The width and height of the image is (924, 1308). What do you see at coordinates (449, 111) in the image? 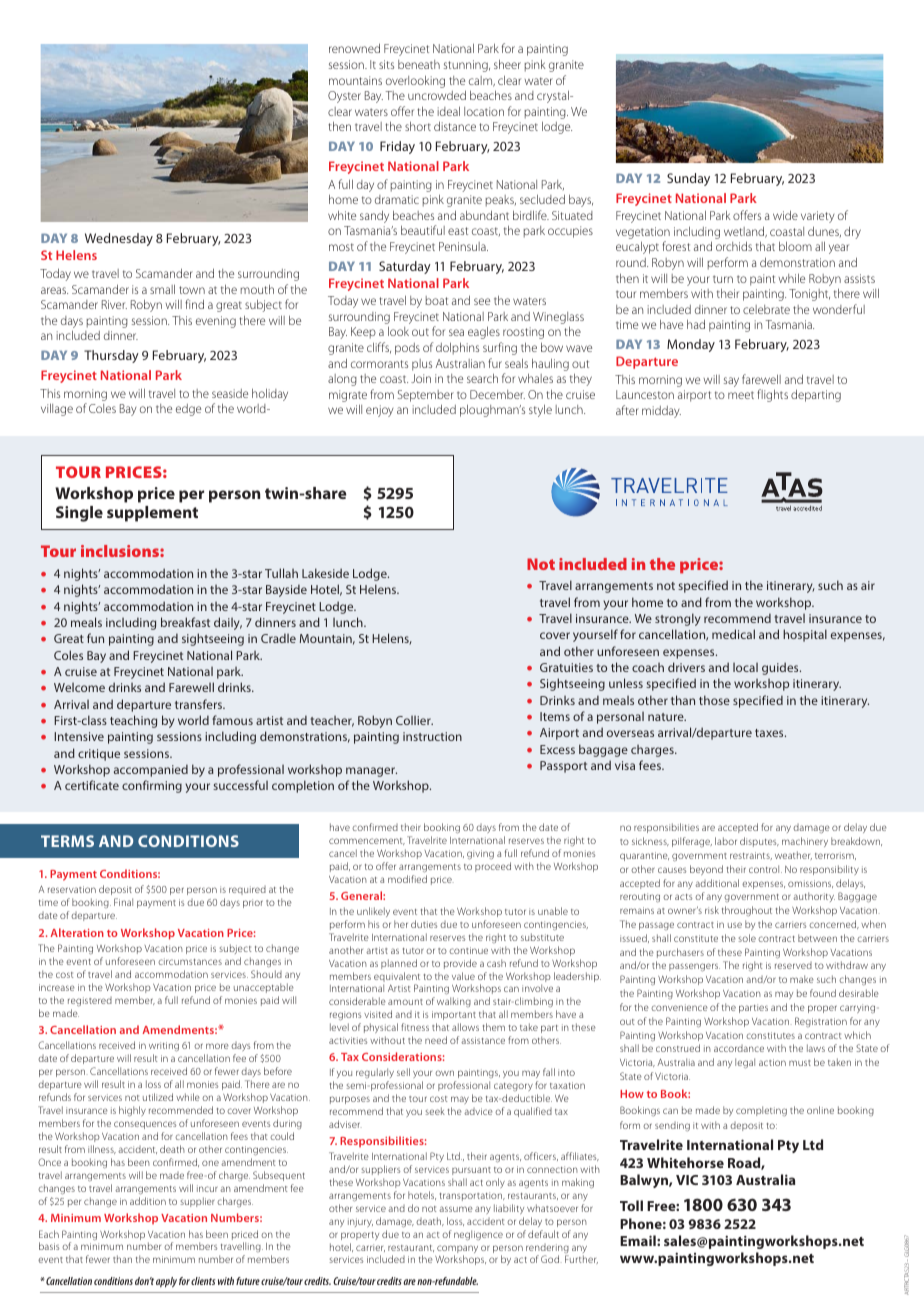
I see `ideal` at bounding box center [449, 111].
